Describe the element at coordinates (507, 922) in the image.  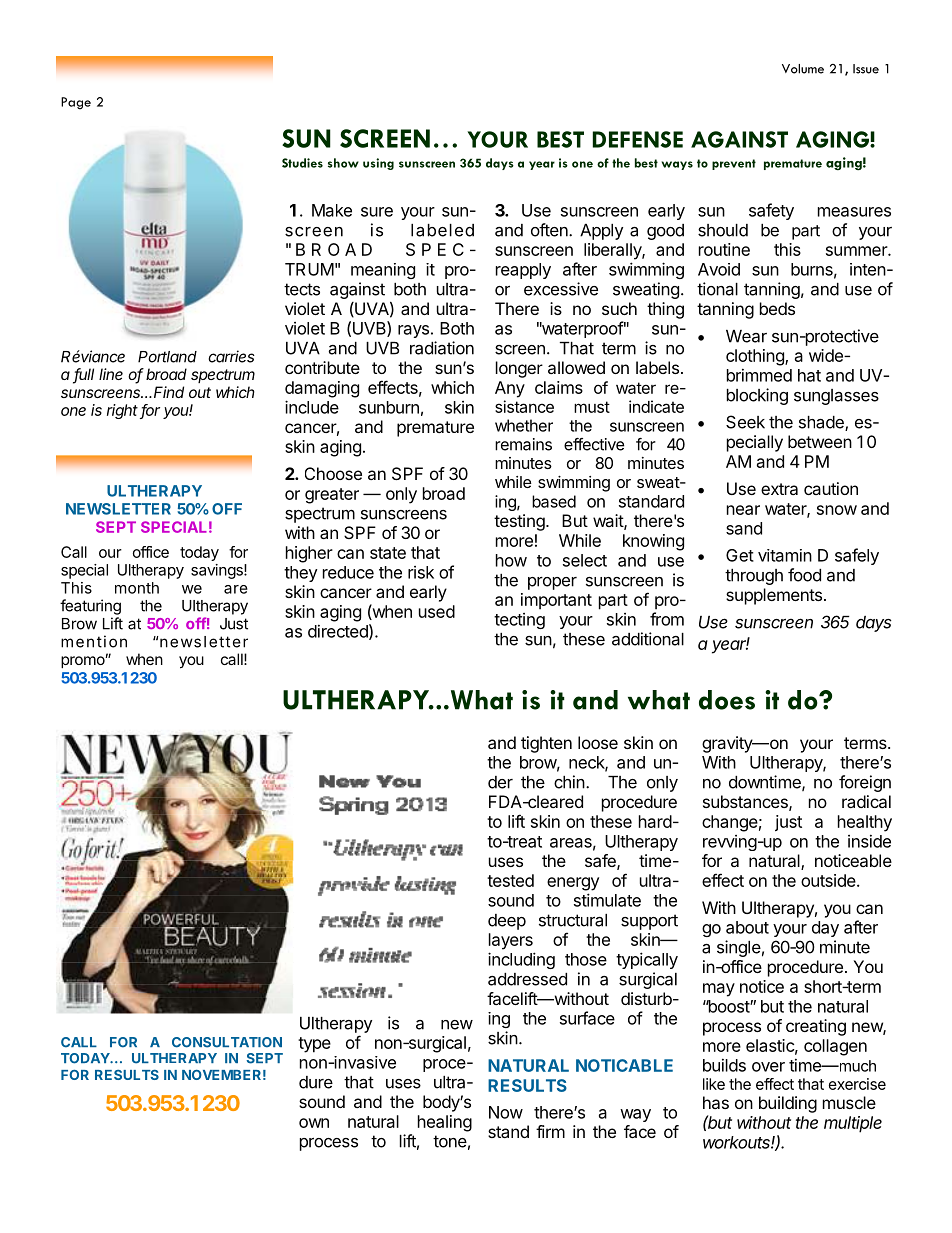
I see `deep` at that location.
